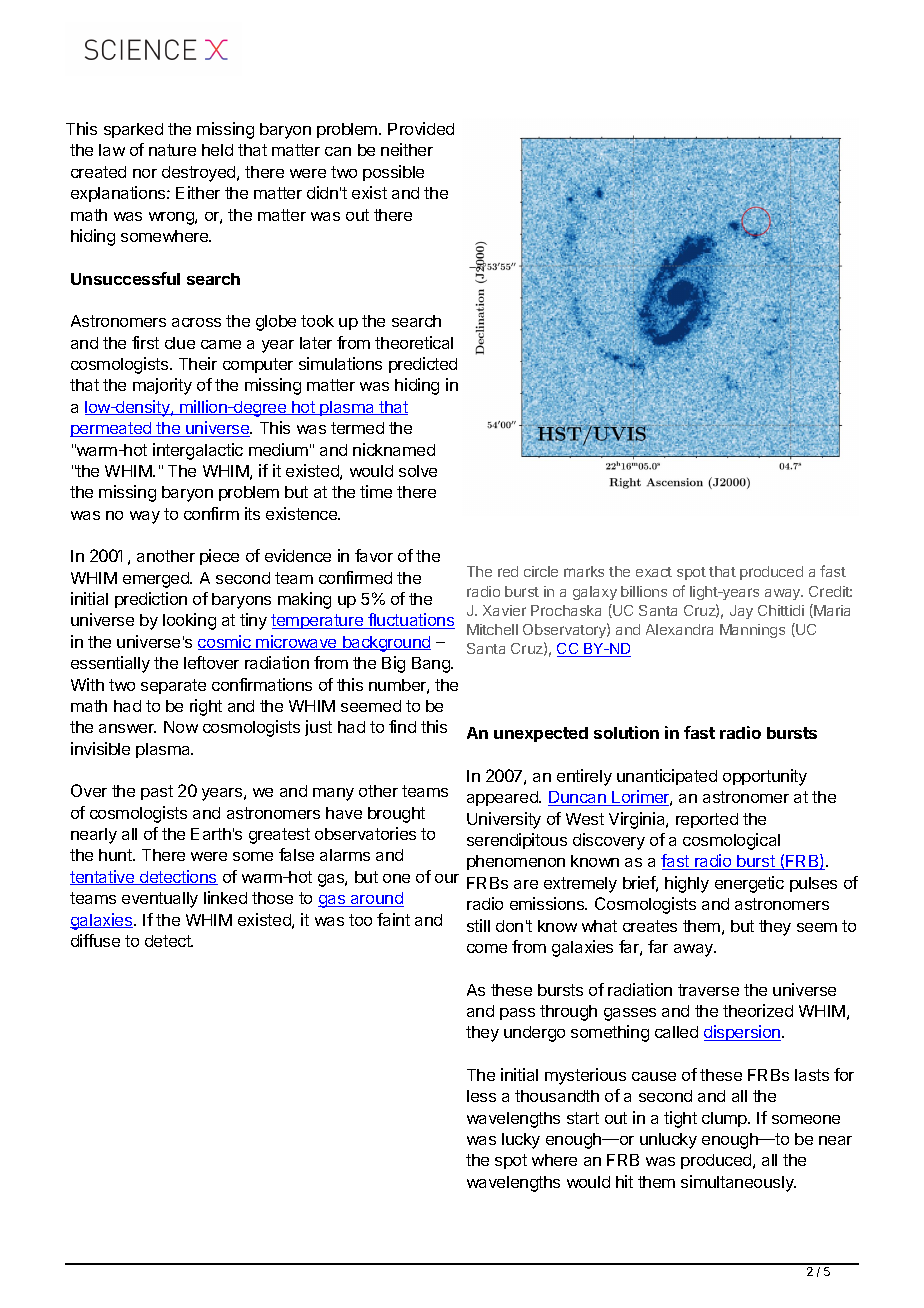  I want to click on predicted, so click(423, 365).
